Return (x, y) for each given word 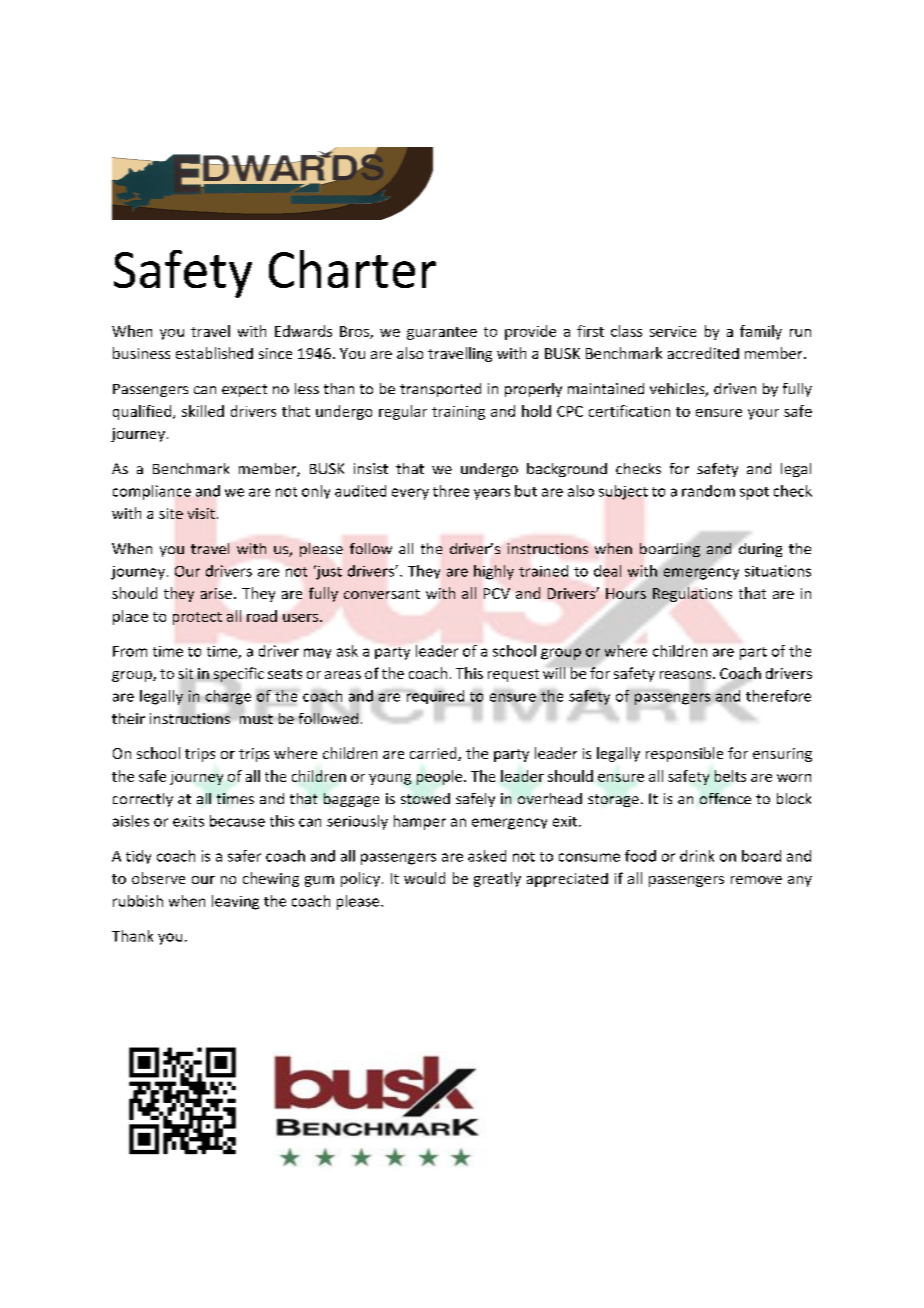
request (513, 675)
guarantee (442, 333)
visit (201, 513)
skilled (203, 411)
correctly (143, 800)
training (458, 413)
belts (730, 776)
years (492, 494)
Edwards (303, 331)
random (708, 491)
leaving (235, 902)
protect (197, 618)
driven (735, 388)
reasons (687, 676)
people (441, 777)
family (761, 332)
